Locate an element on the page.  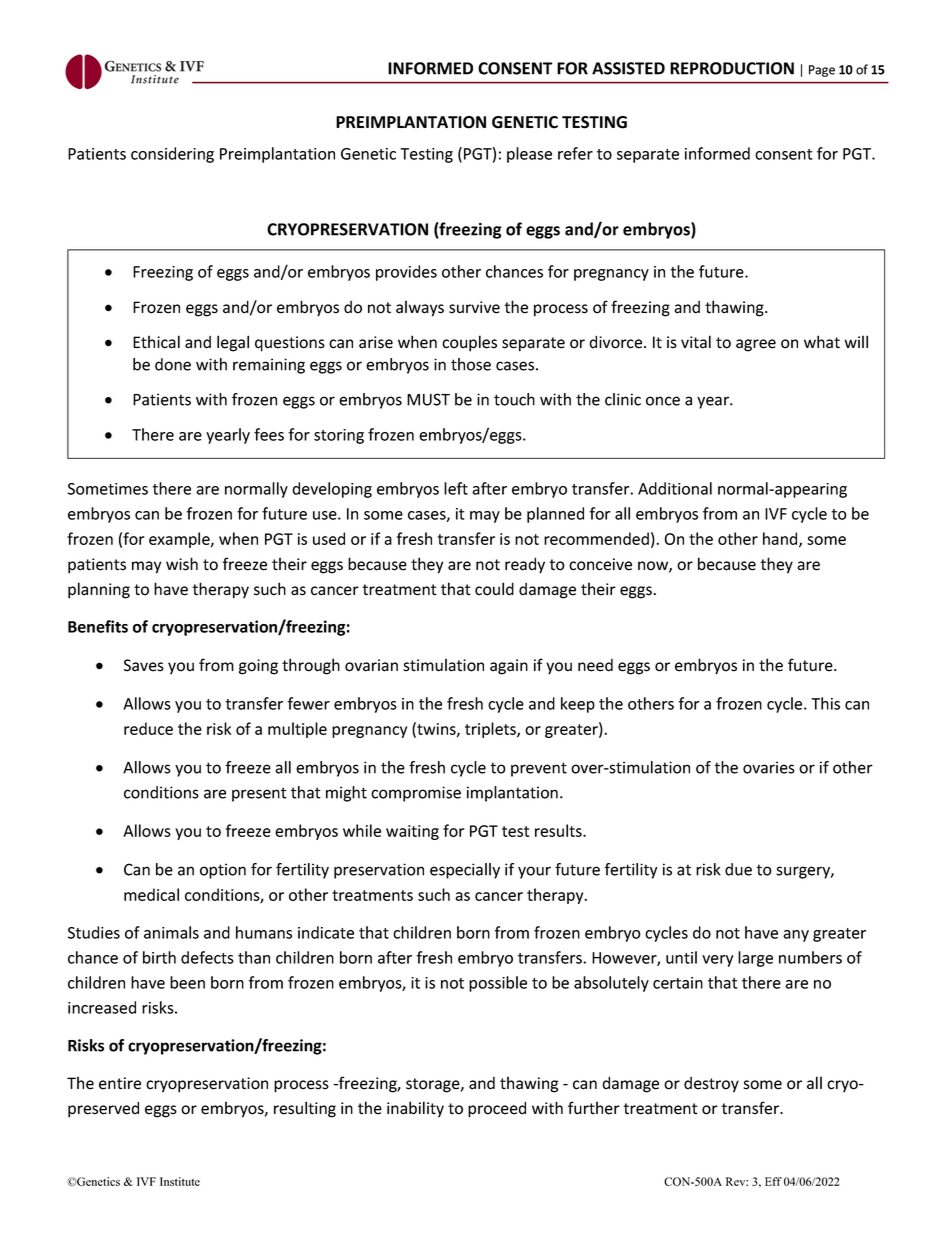
REPRODUCTION is located at coordinates (732, 68).
